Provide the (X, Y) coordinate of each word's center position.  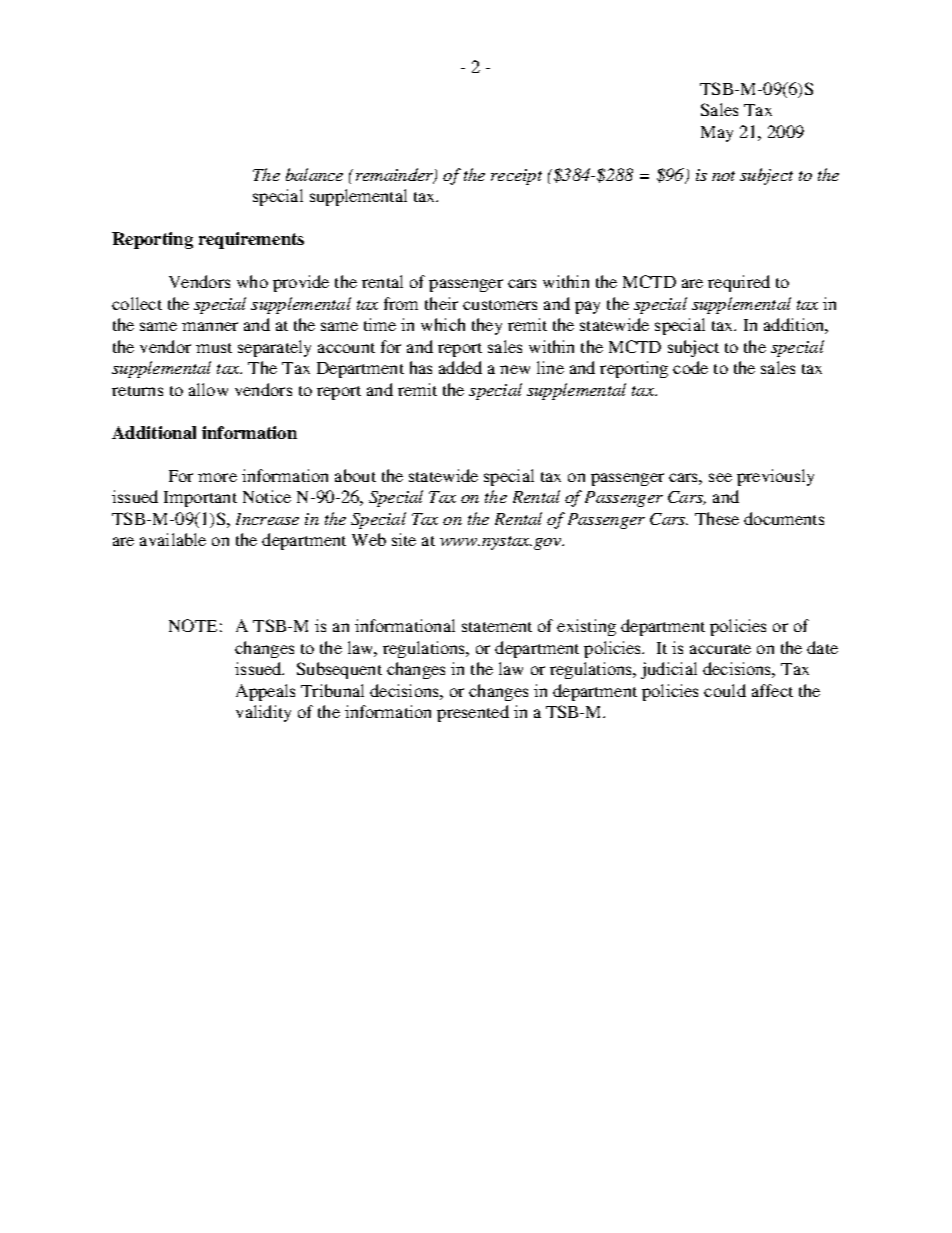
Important (200, 499)
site (404, 539)
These (717, 518)
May (717, 134)
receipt (516, 177)
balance (314, 174)
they (487, 326)
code (690, 367)
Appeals (265, 692)
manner (210, 326)
